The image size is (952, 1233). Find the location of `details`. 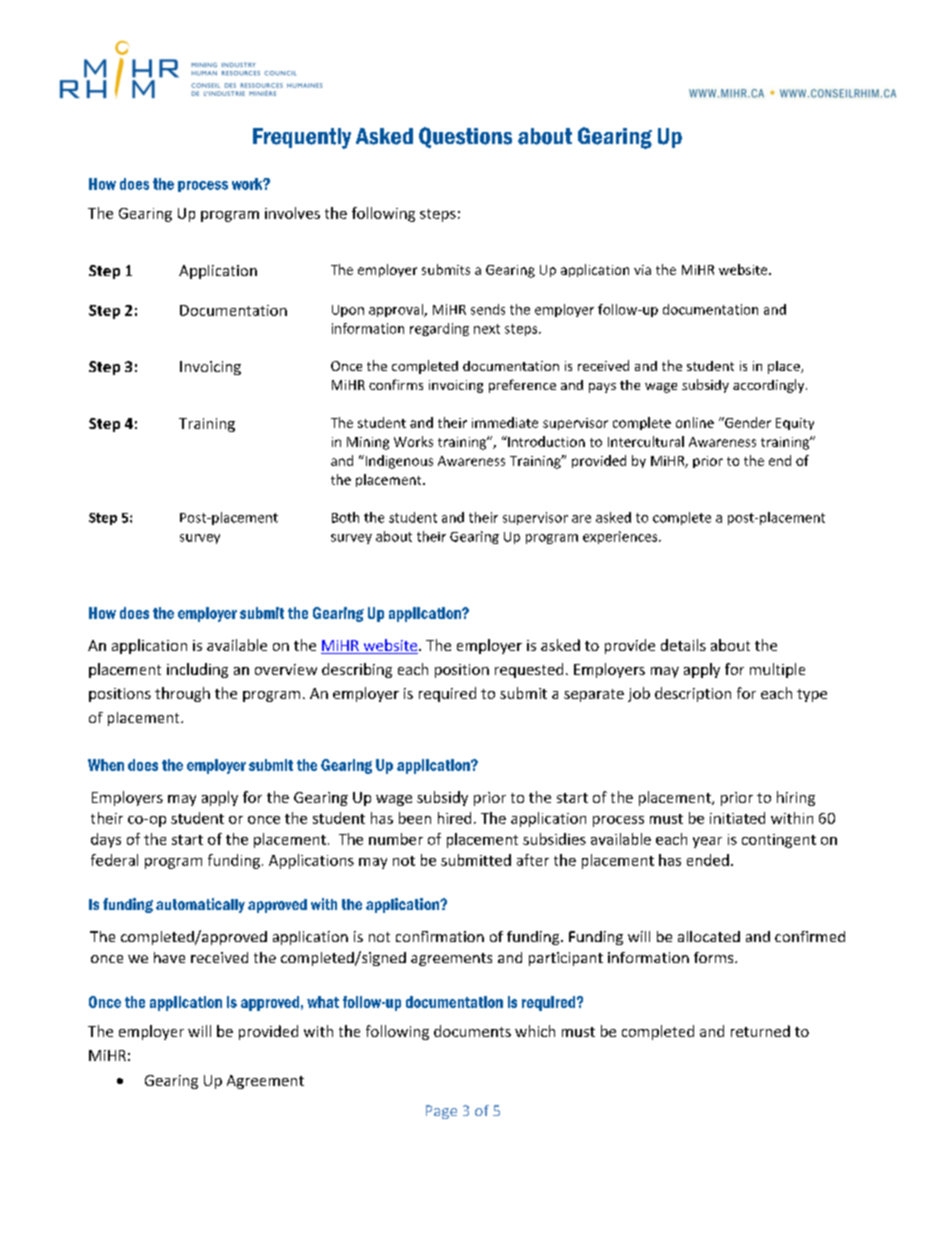

details is located at coordinates (683, 645).
